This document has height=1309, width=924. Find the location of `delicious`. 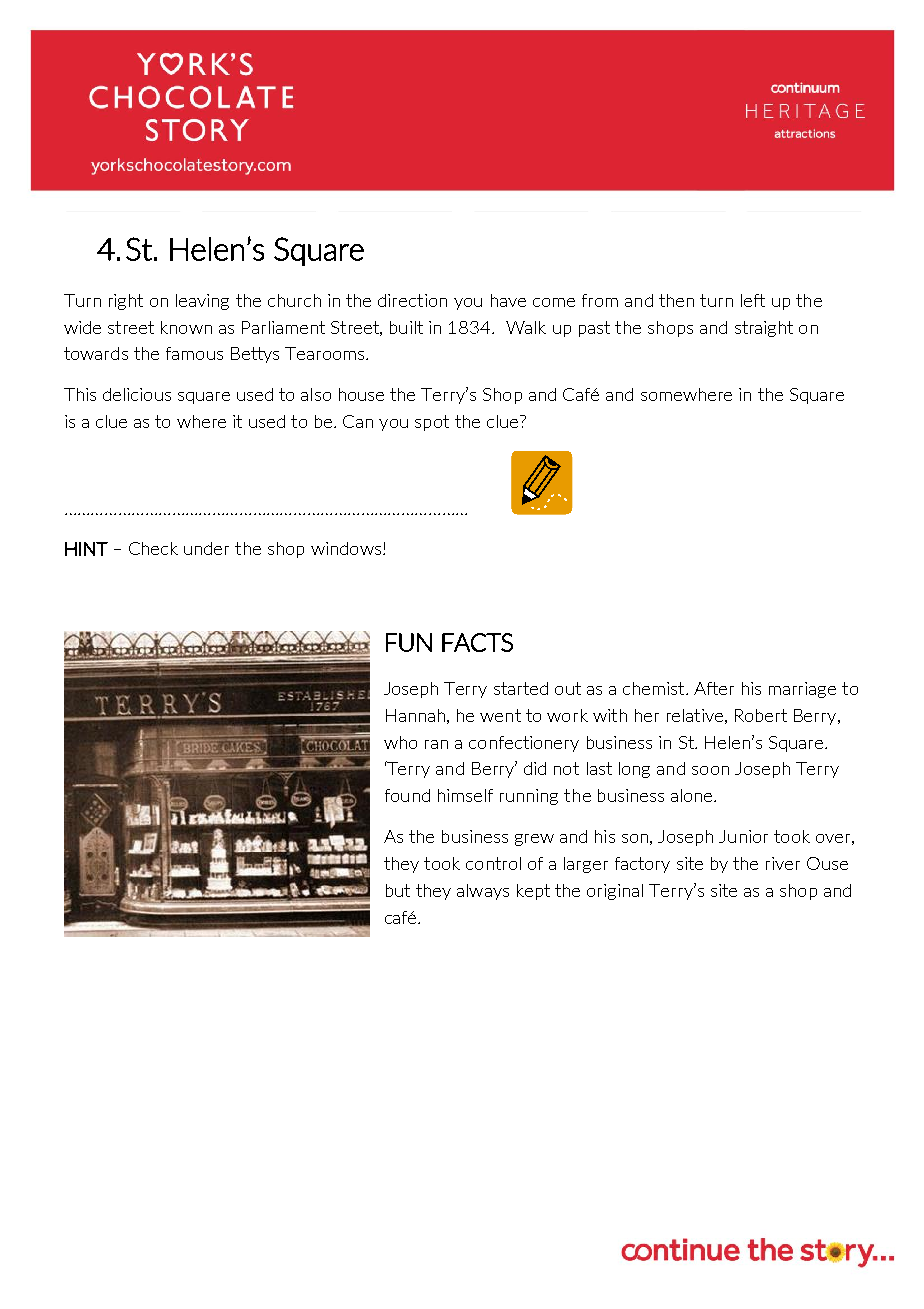

delicious is located at coordinates (137, 394).
